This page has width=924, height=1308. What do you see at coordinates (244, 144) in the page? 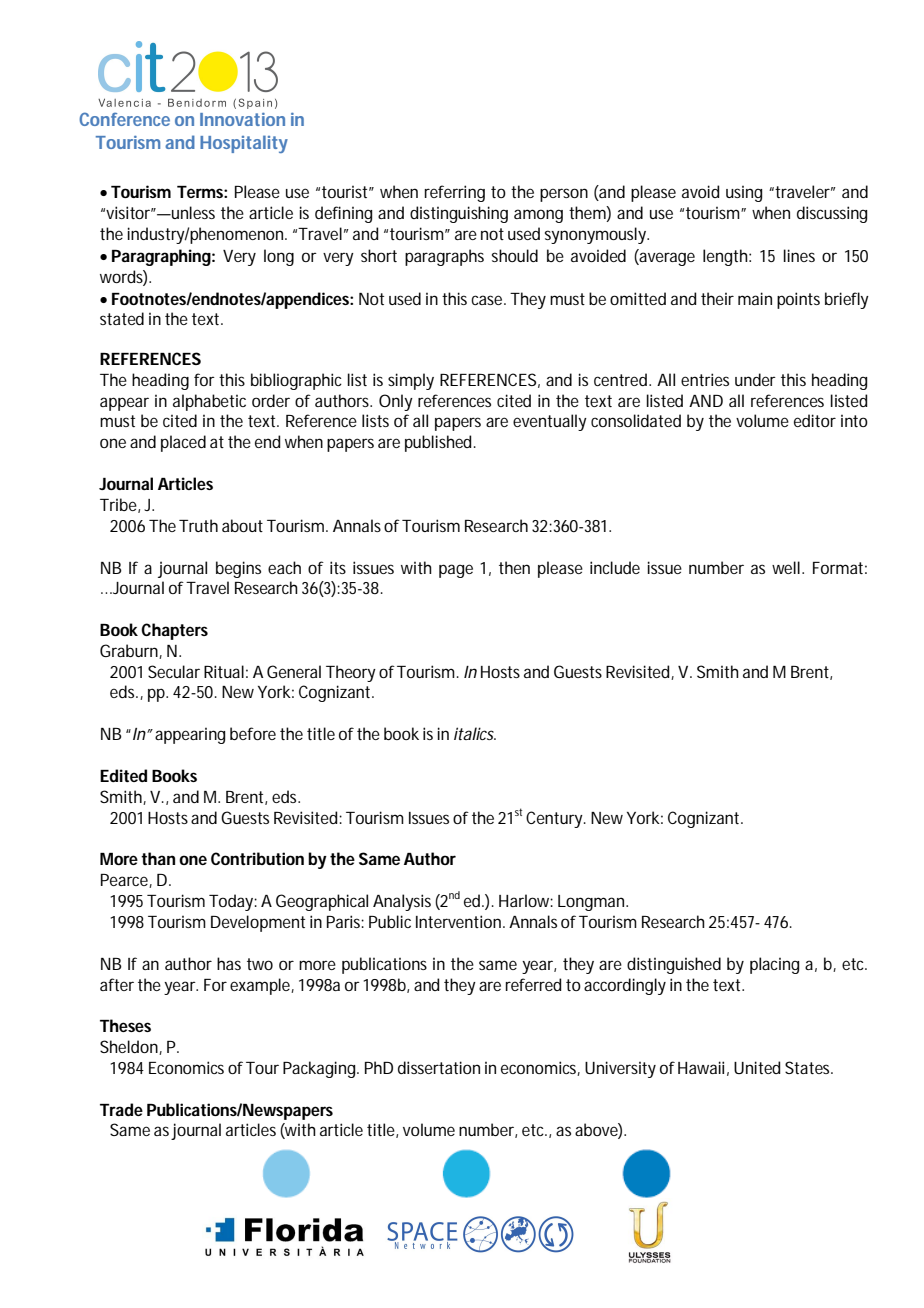
I see `Hospitality` at bounding box center [244, 144].
